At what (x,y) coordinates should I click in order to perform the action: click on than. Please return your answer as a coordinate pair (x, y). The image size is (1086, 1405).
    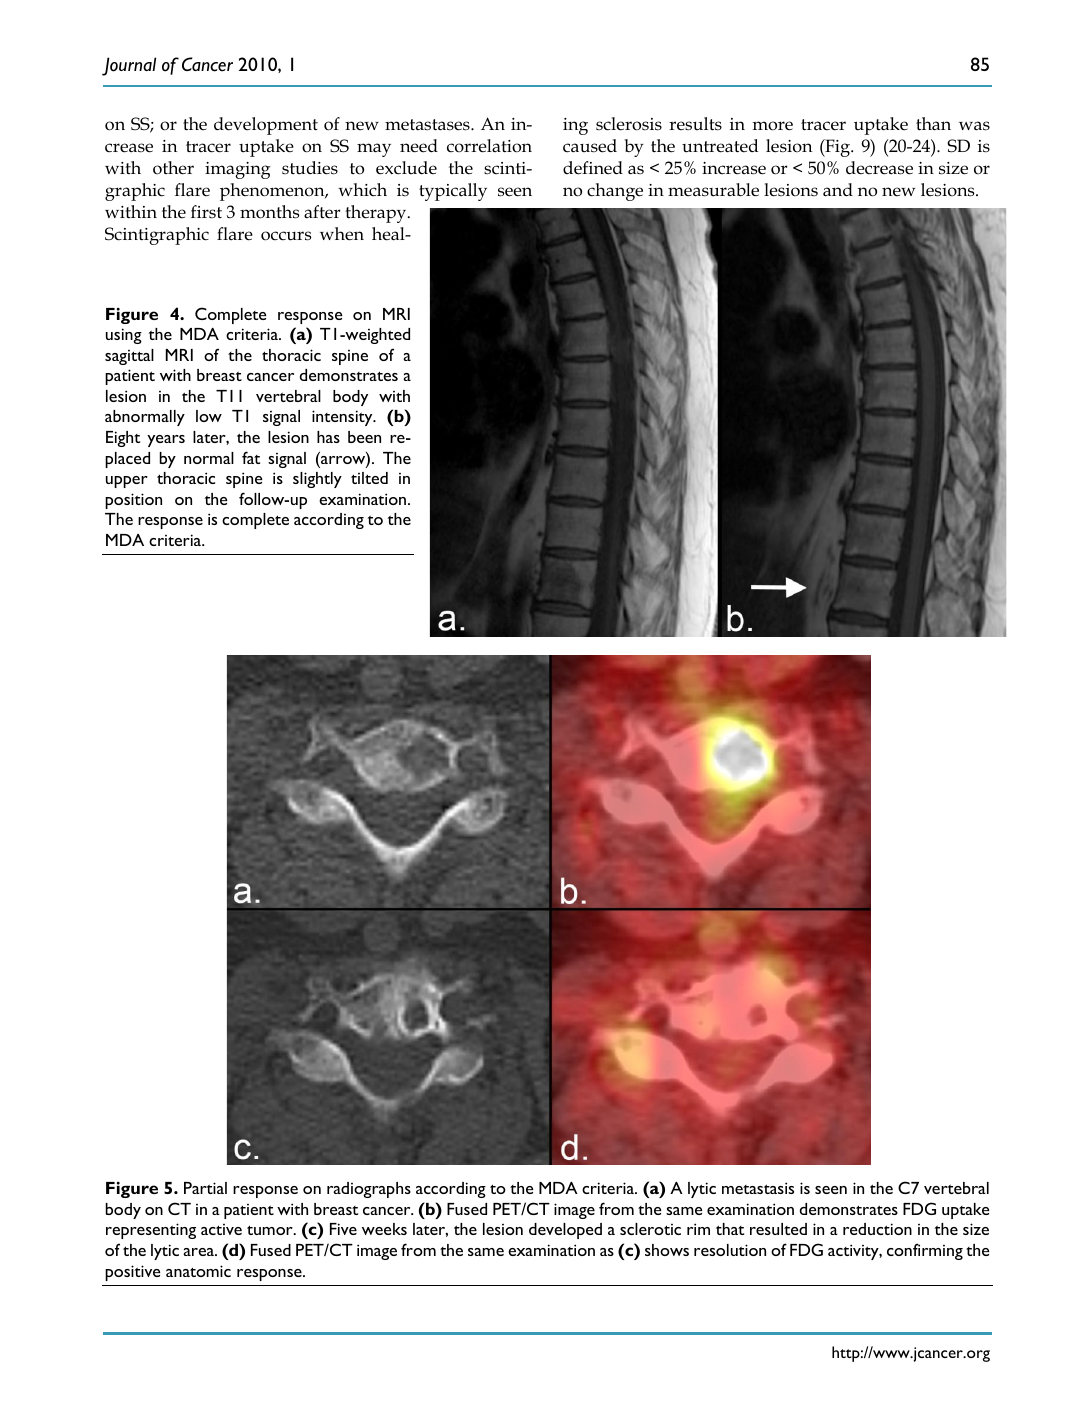
    Looking at the image, I should click on (933, 124).
